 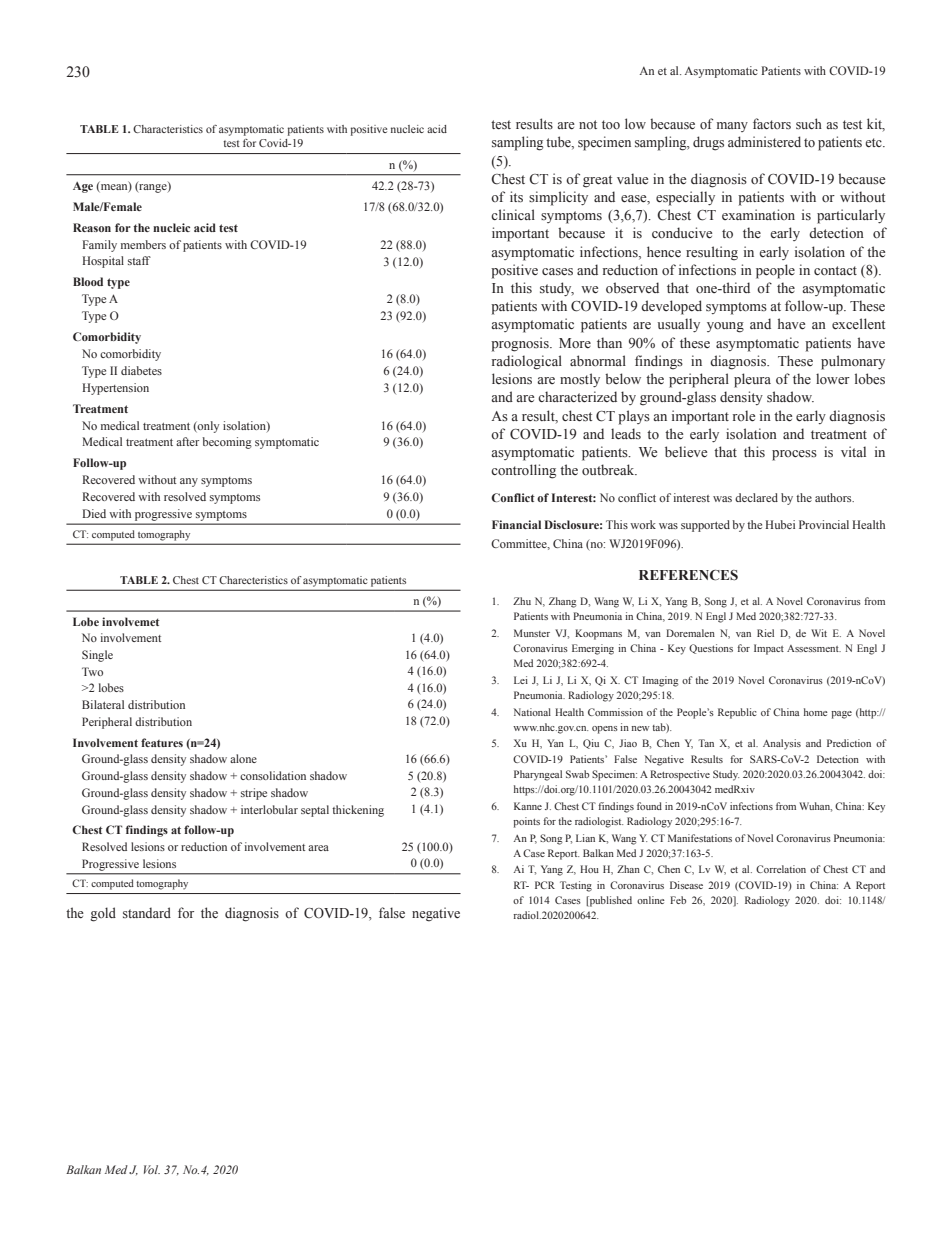 I want to click on prognosis, so click(x=521, y=344).
